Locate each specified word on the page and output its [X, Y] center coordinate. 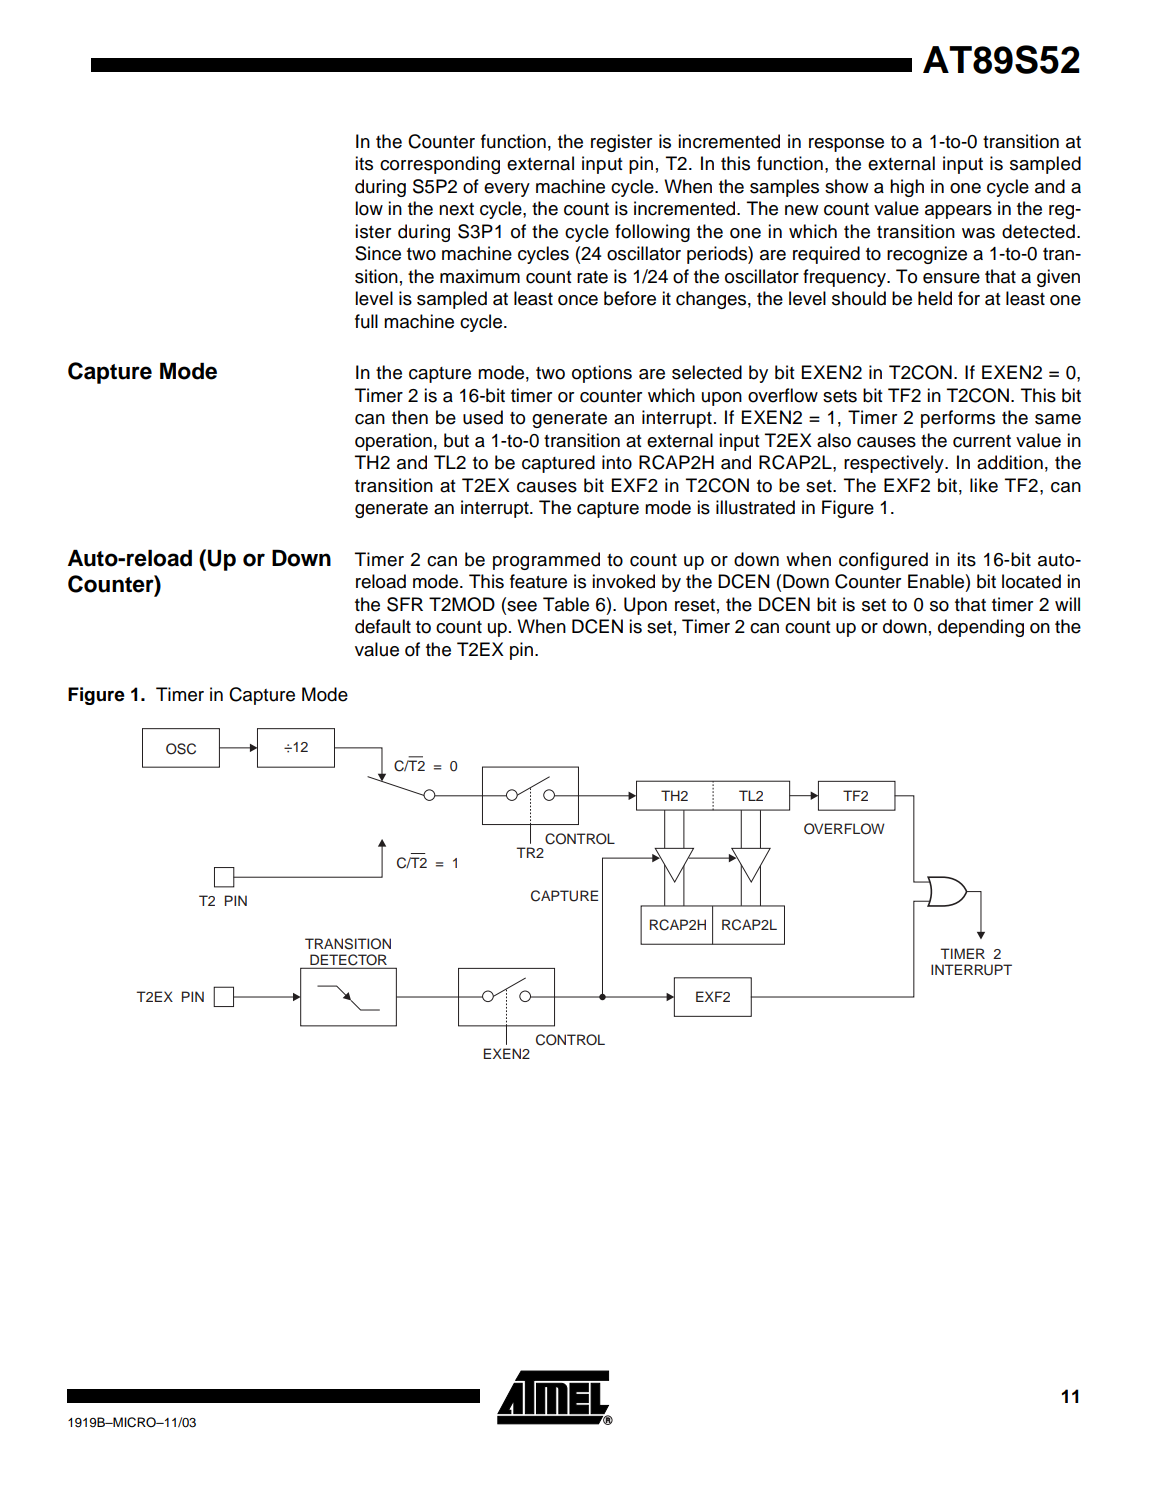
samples [784, 188]
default [383, 626]
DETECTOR [349, 961]
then [410, 417]
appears [958, 212]
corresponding [440, 165]
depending [981, 628]
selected [707, 372]
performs [958, 419]
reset [695, 605]
